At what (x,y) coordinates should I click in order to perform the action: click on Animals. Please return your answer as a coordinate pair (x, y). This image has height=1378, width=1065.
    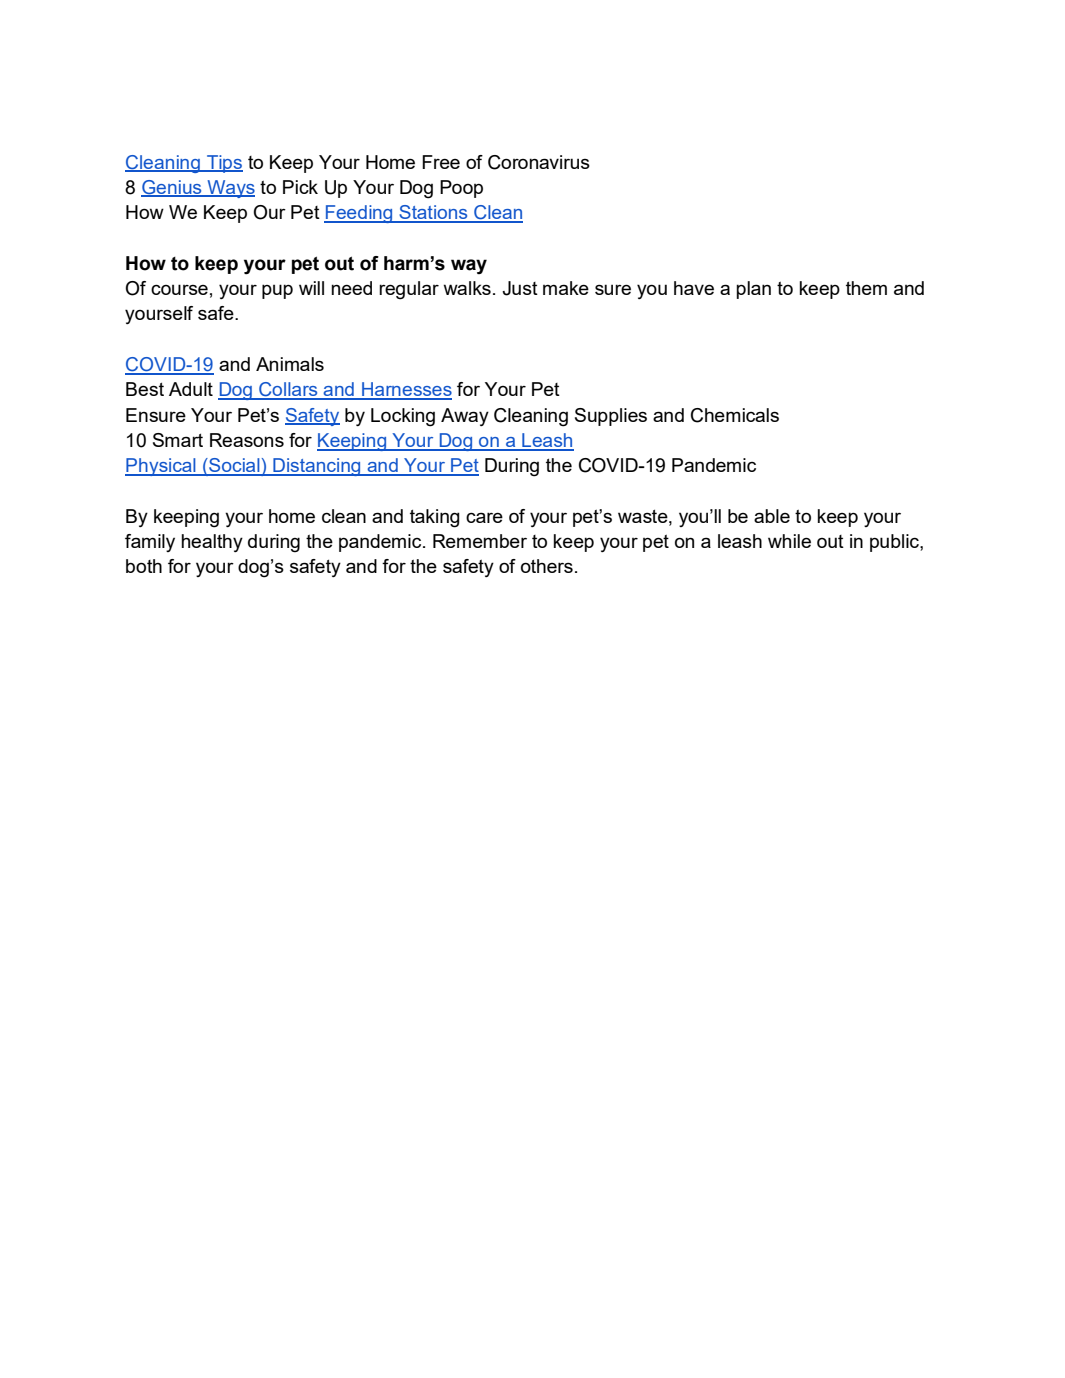
    Looking at the image, I should click on (290, 364).
